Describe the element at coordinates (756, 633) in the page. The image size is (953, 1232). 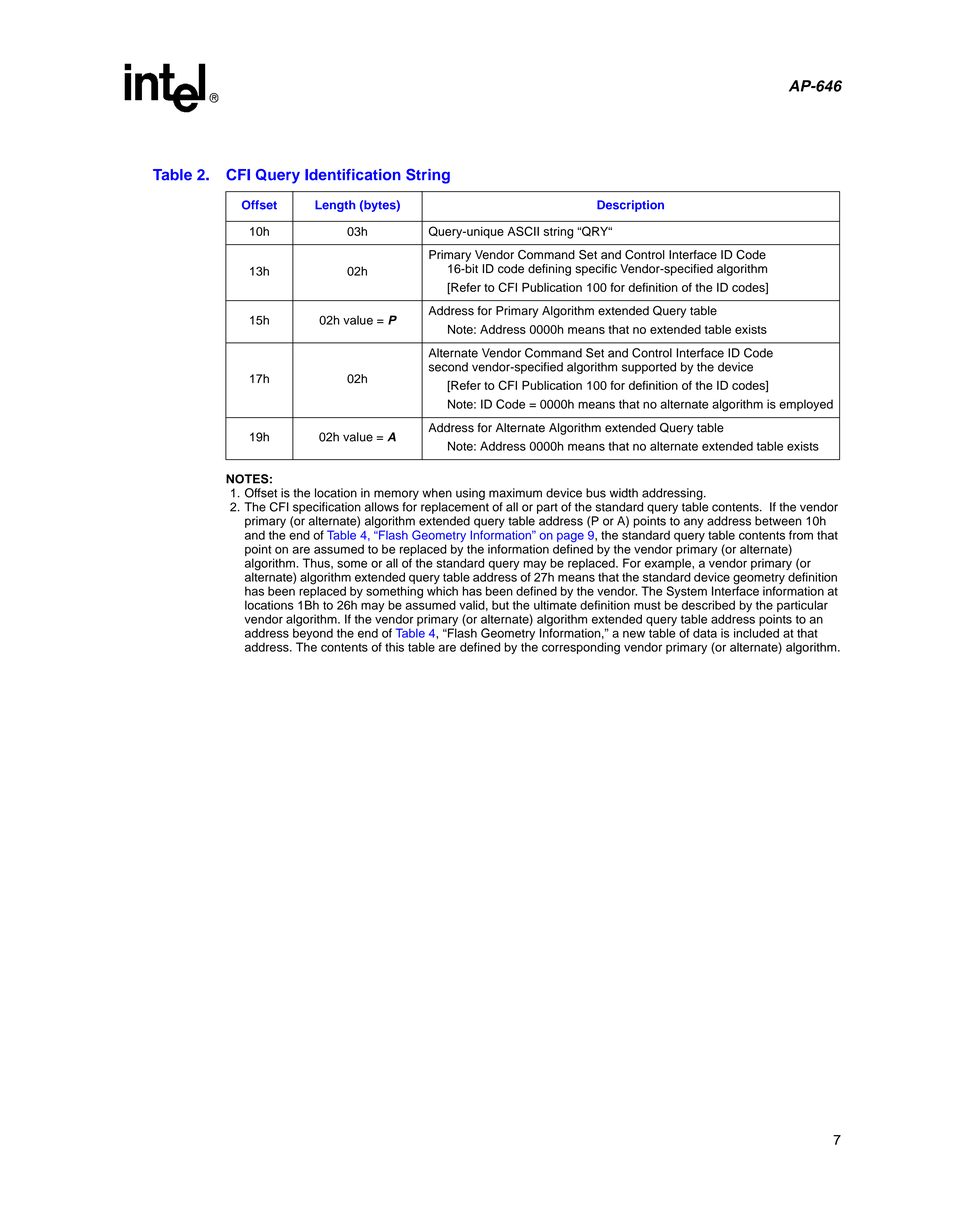
I see `included` at that location.
